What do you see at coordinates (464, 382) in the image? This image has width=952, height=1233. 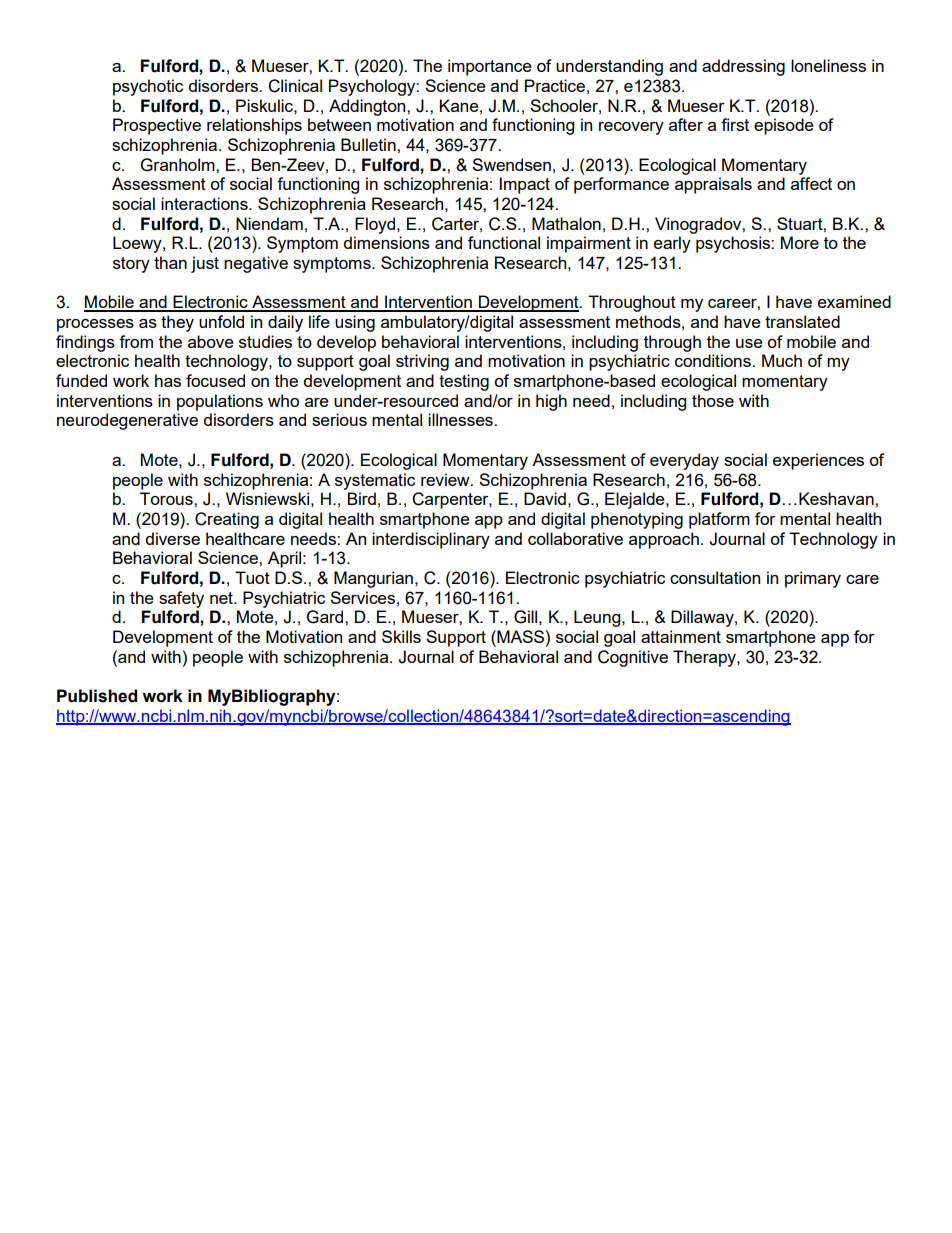 I see `testing` at bounding box center [464, 382].
